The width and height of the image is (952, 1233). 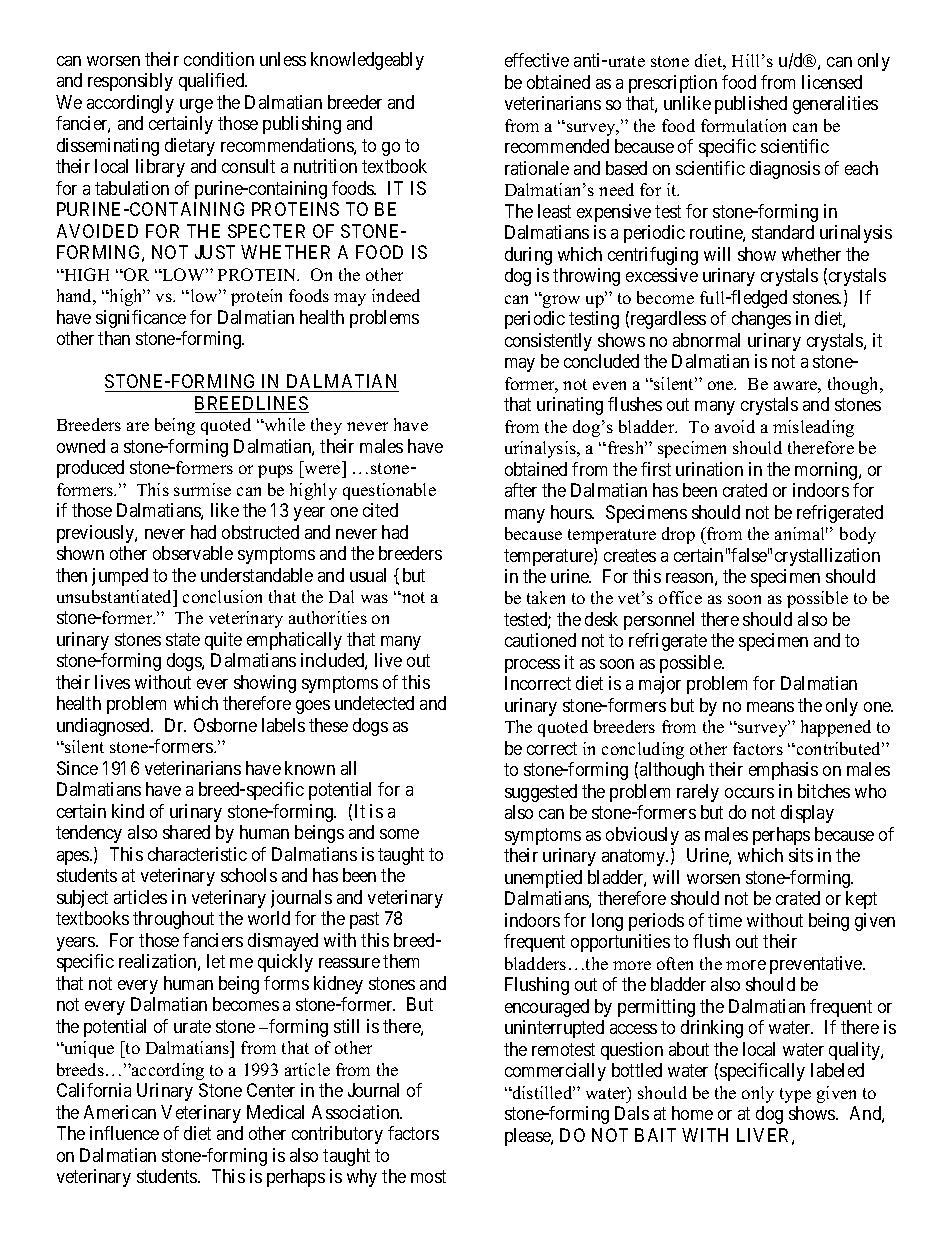 I want to click on published, so click(x=751, y=105).
